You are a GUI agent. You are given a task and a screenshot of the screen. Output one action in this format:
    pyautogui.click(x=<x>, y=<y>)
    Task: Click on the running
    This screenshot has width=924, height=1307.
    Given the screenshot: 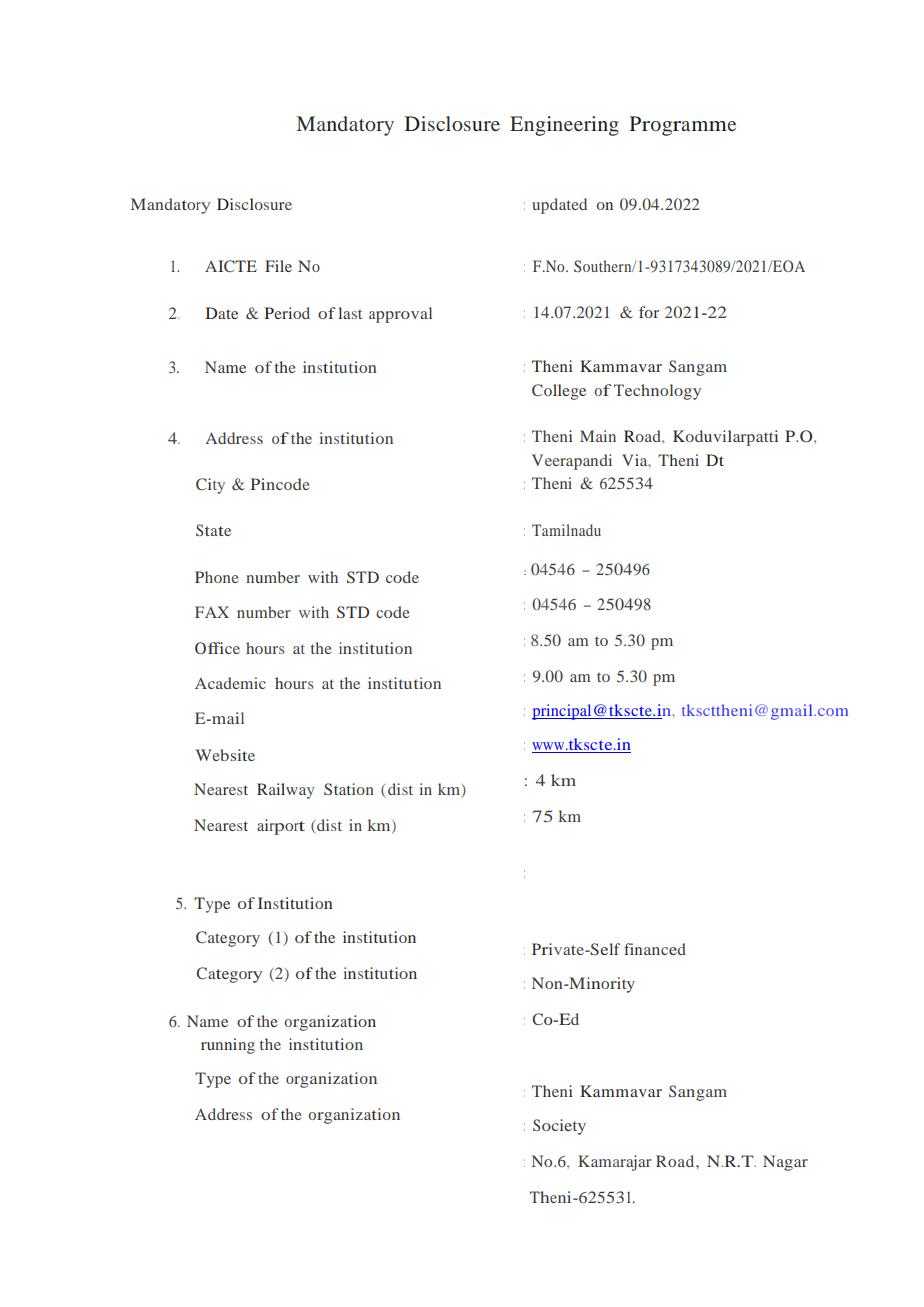 What is the action you would take?
    pyautogui.click(x=228, y=1046)
